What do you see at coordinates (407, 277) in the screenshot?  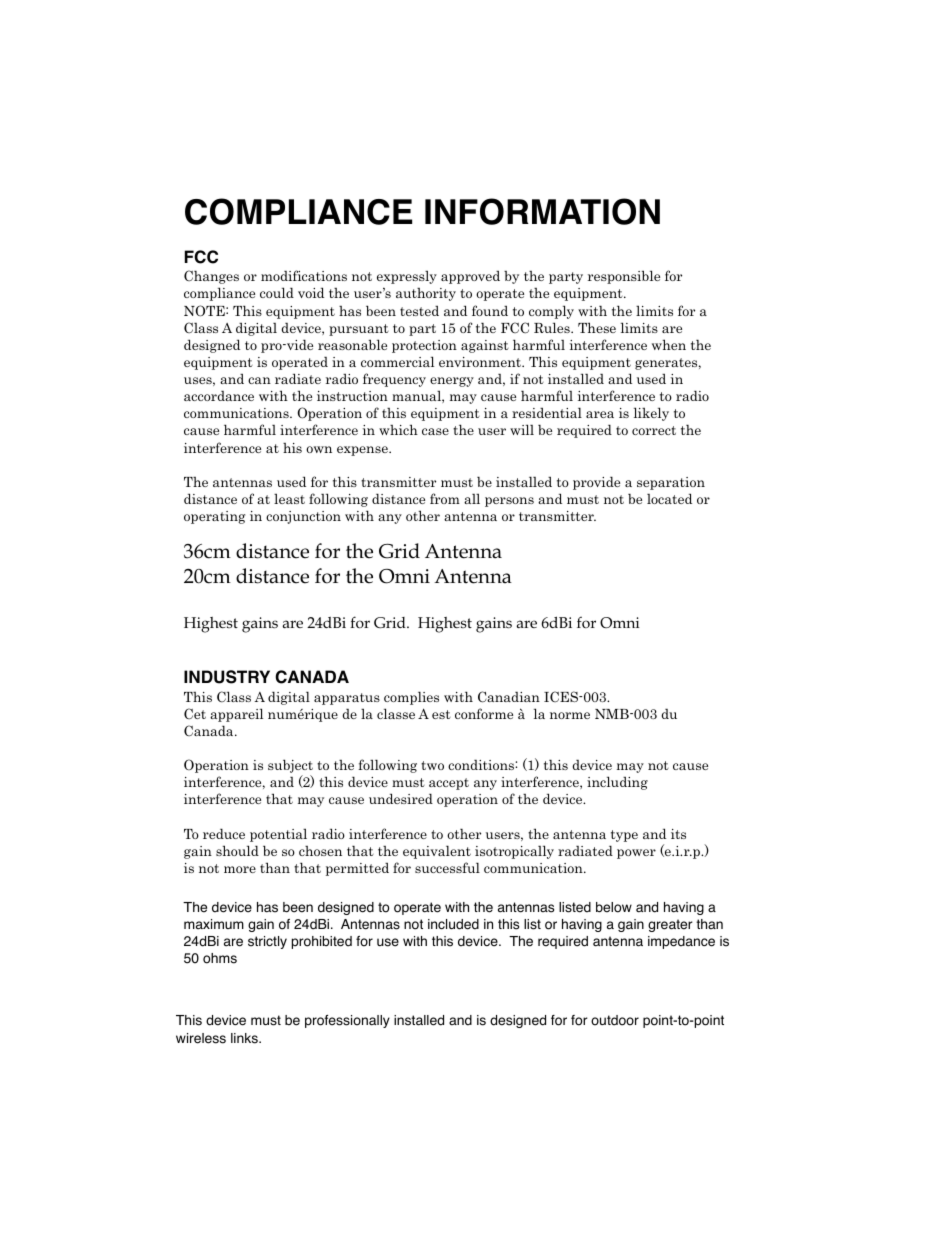 I see `expressly` at bounding box center [407, 277].
